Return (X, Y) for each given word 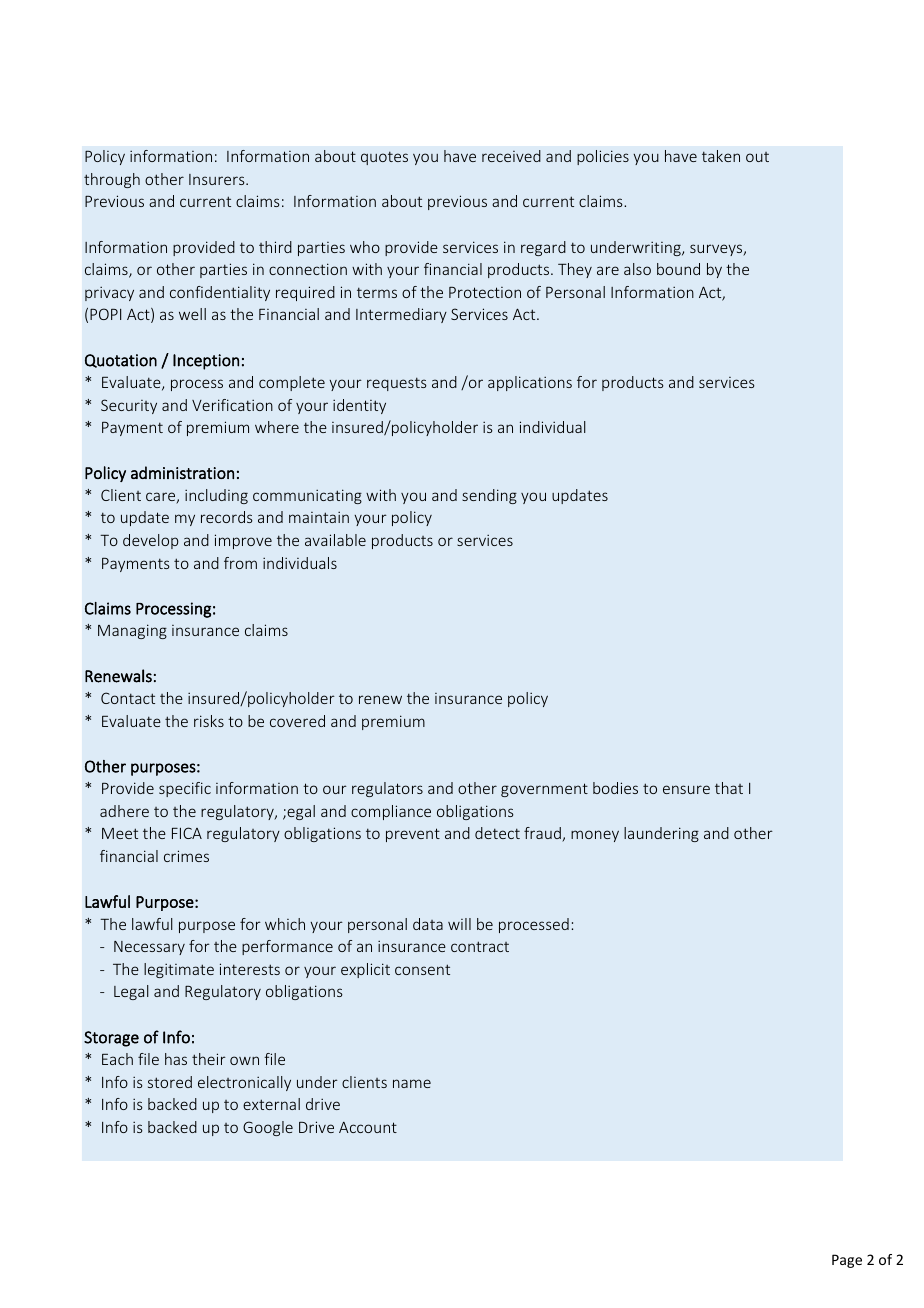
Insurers (218, 179)
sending (489, 496)
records (227, 517)
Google (268, 1128)
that (729, 788)
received (511, 156)
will (459, 924)
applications (530, 383)
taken (721, 156)
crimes (186, 856)
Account (368, 1127)
